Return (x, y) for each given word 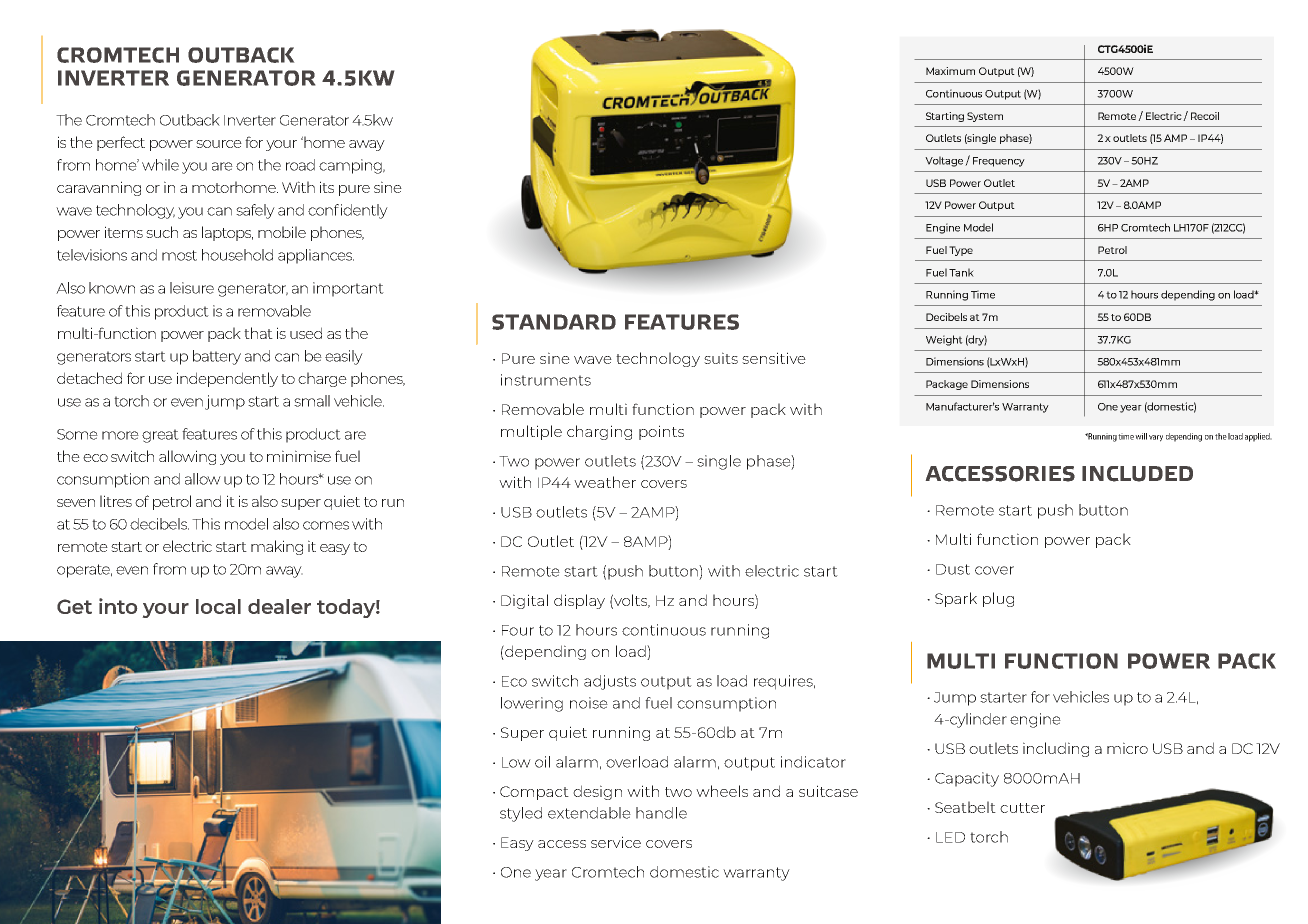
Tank (961, 272)
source (219, 144)
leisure (192, 288)
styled (521, 814)
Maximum (950, 71)
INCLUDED (1137, 474)
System (985, 117)
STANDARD (554, 322)
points (661, 432)
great (160, 436)
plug (998, 599)
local (218, 606)
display (579, 601)
